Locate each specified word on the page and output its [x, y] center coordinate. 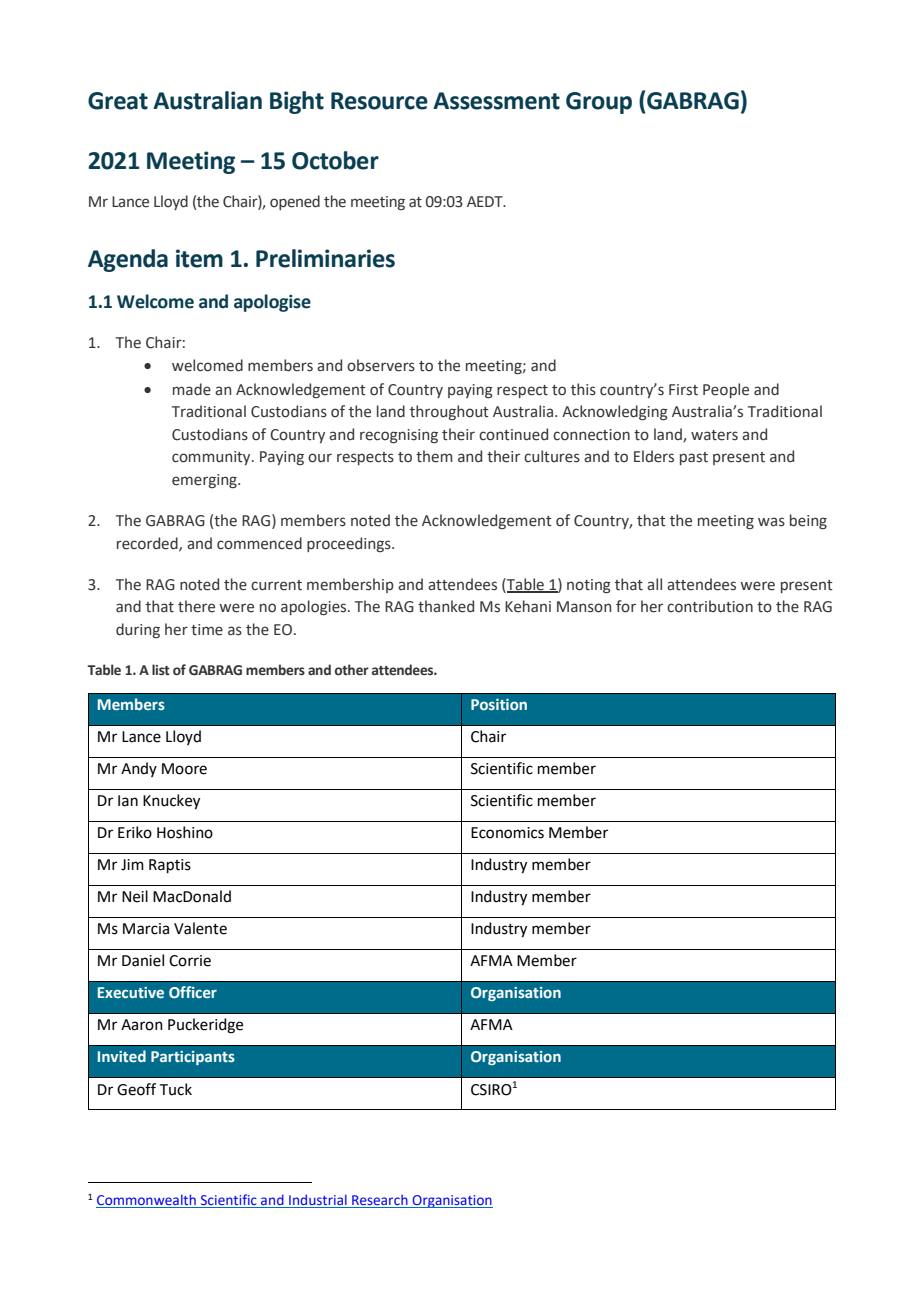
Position [499, 704]
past [694, 458]
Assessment [496, 101]
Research [380, 1201]
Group [599, 103]
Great [118, 101]
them [434, 456]
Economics [507, 833]
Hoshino [185, 832]
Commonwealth [147, 1201]
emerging [205, 481]
